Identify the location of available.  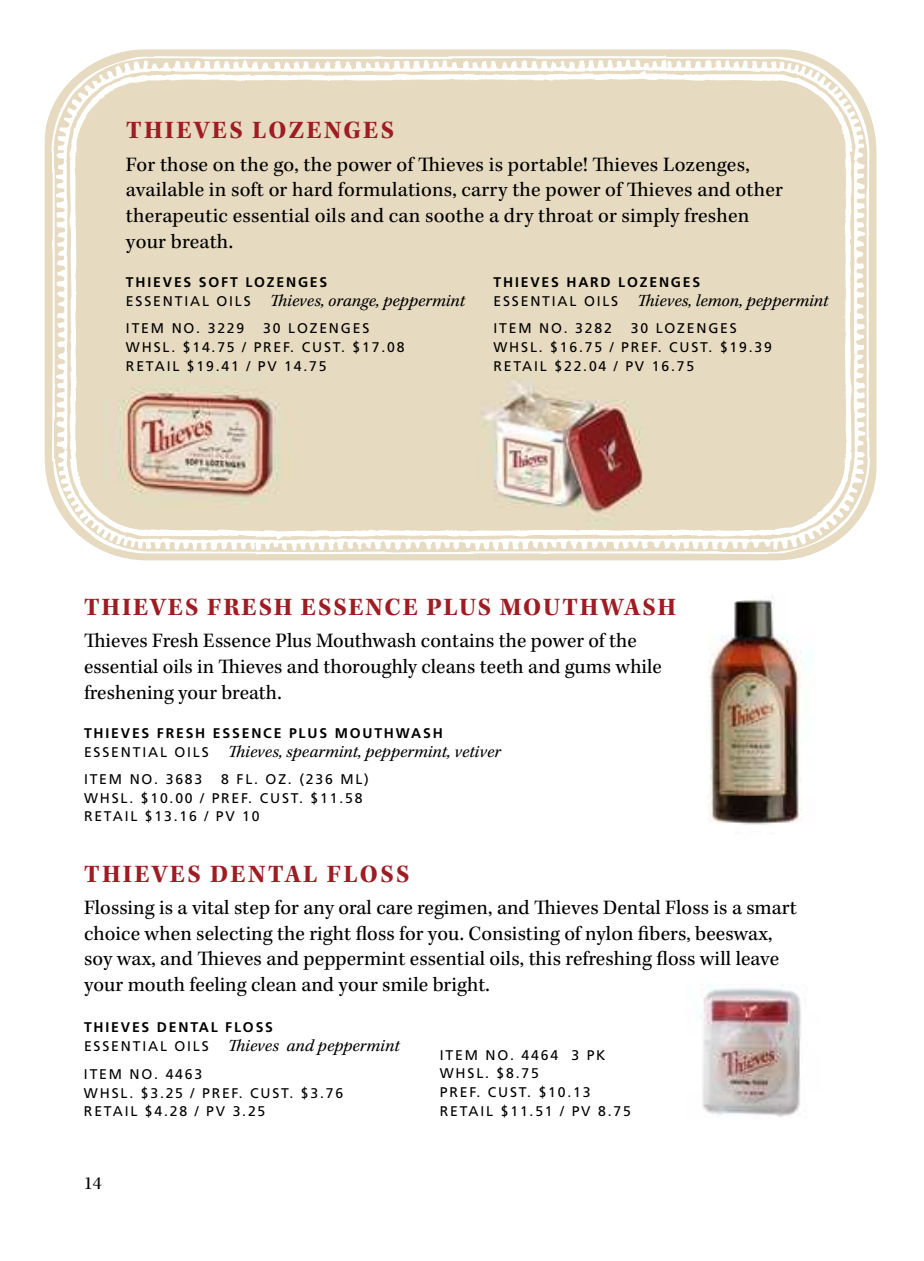
(165, 189).
